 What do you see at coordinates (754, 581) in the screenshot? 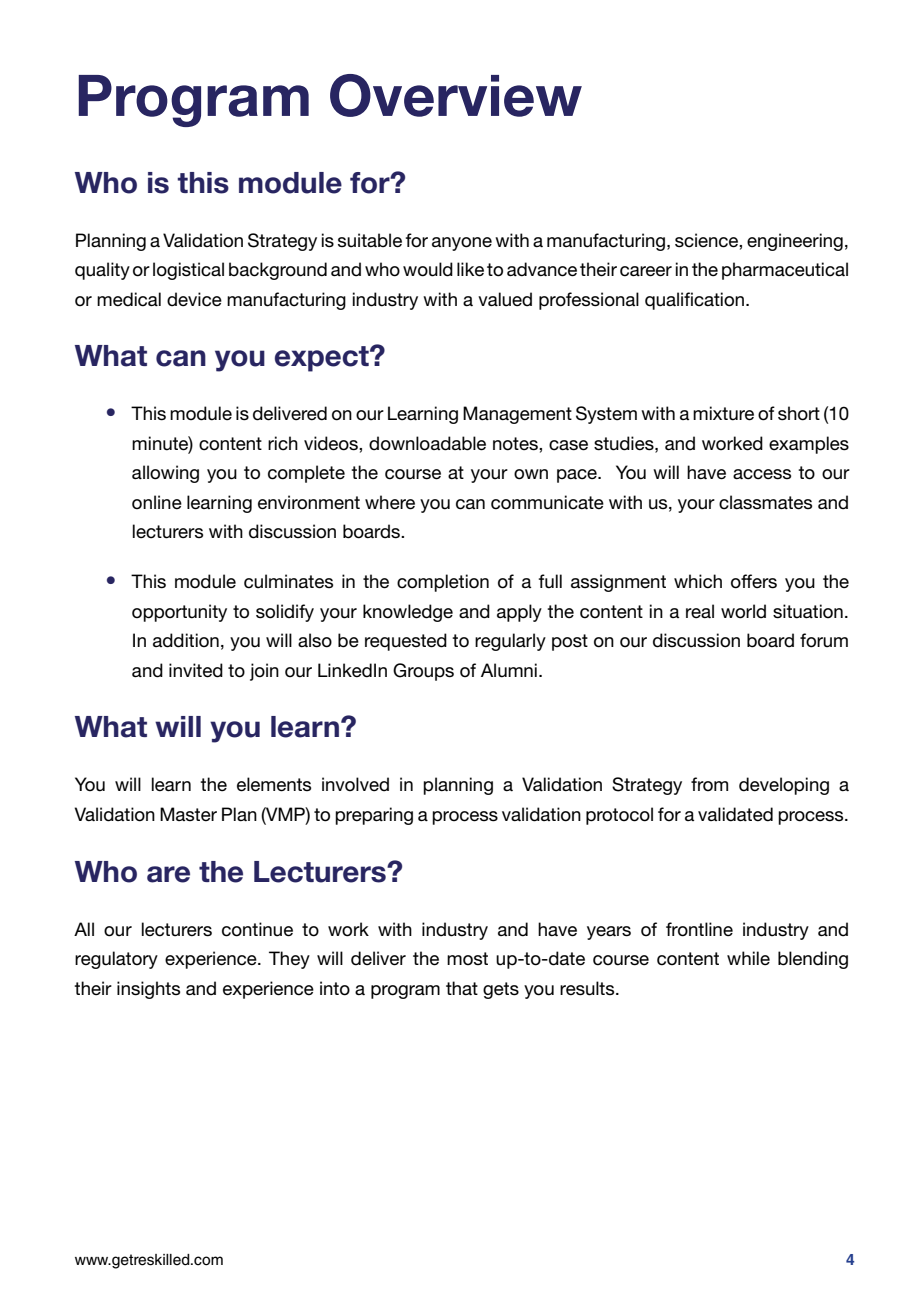
I see `offers` at bounding box center [754, 581].
